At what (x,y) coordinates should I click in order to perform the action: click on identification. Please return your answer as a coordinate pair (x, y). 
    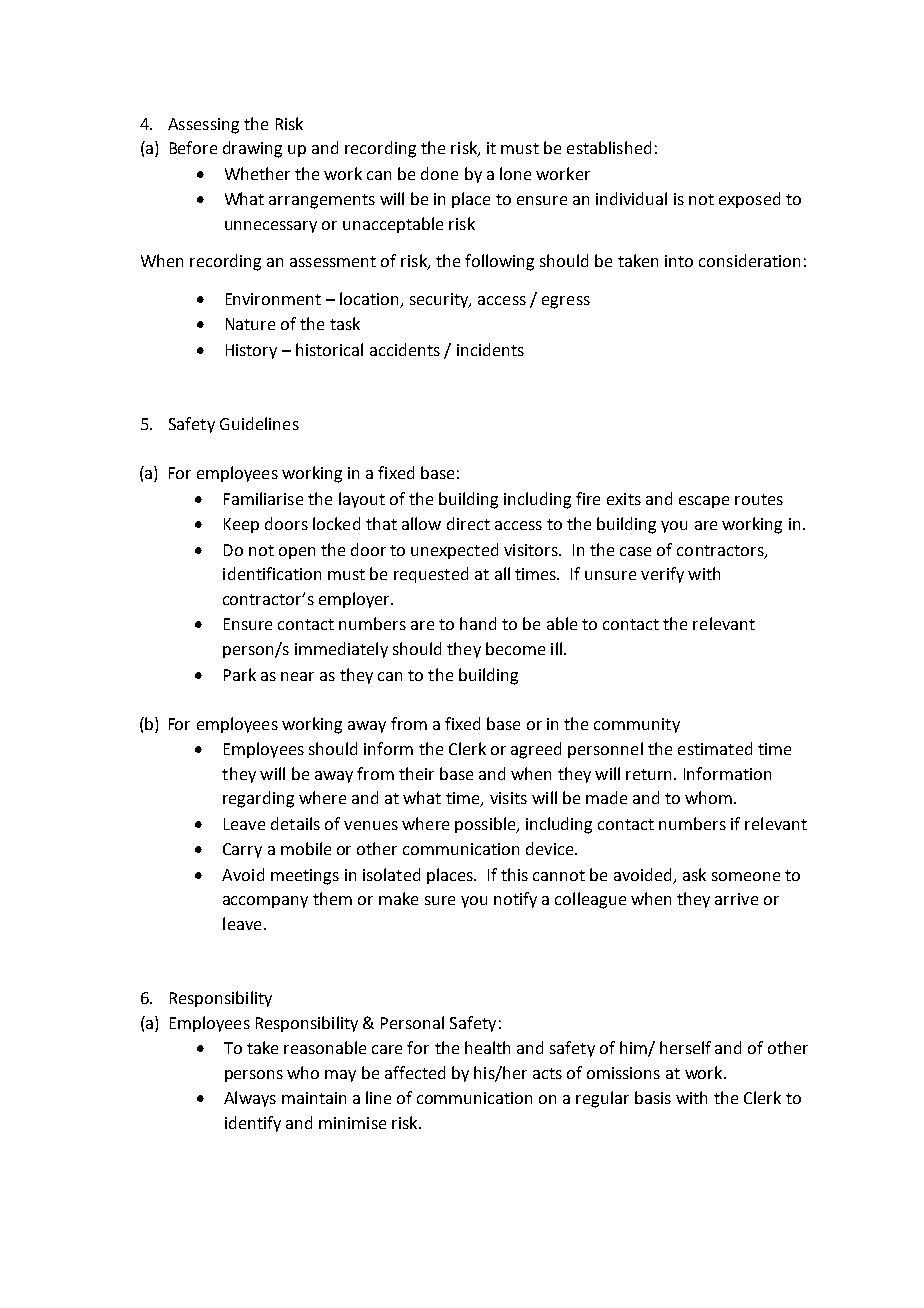
    Looking at the image, I should click on (272, 573).
